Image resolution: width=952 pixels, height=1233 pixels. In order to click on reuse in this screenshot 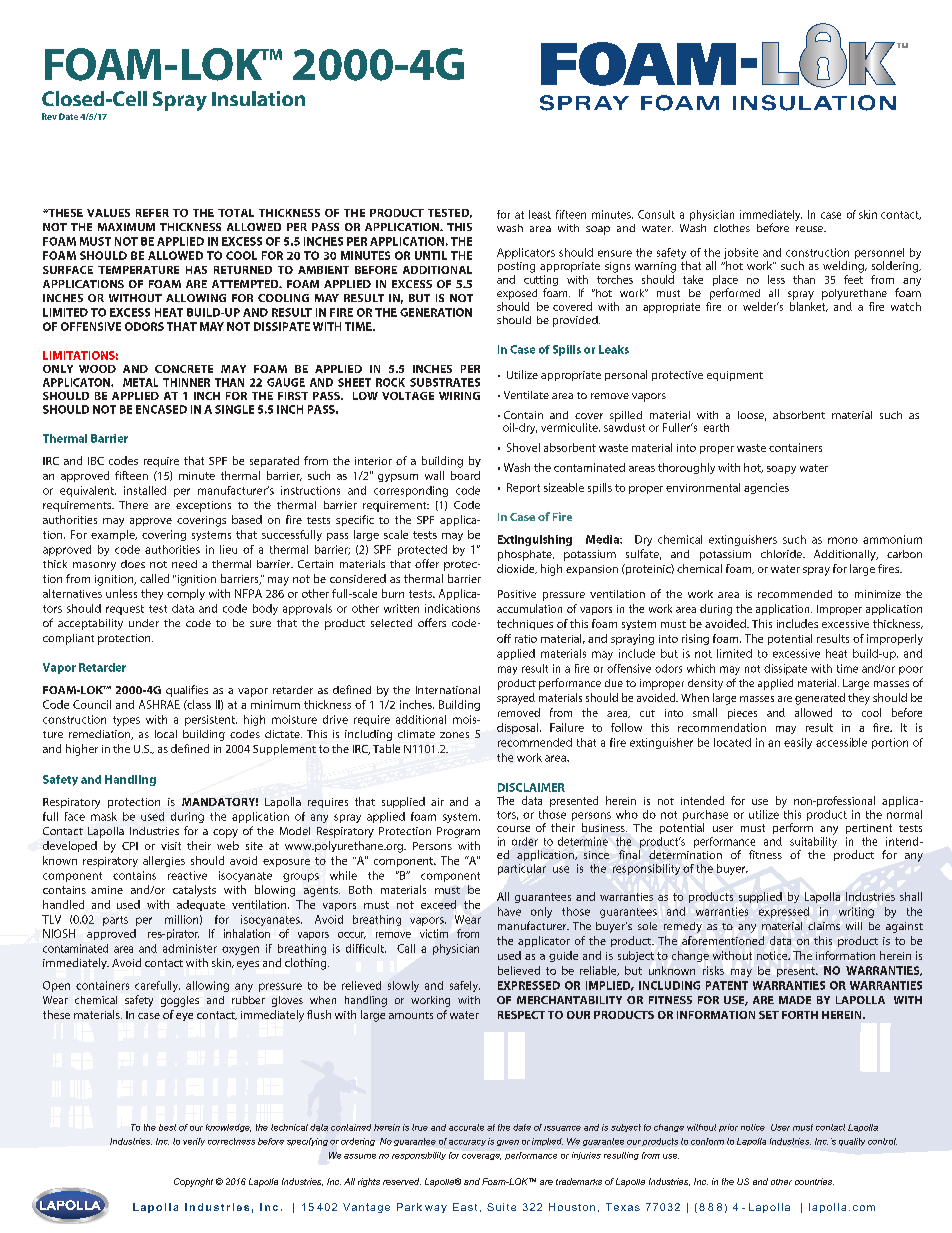, I will do `click(811, 229)`.
